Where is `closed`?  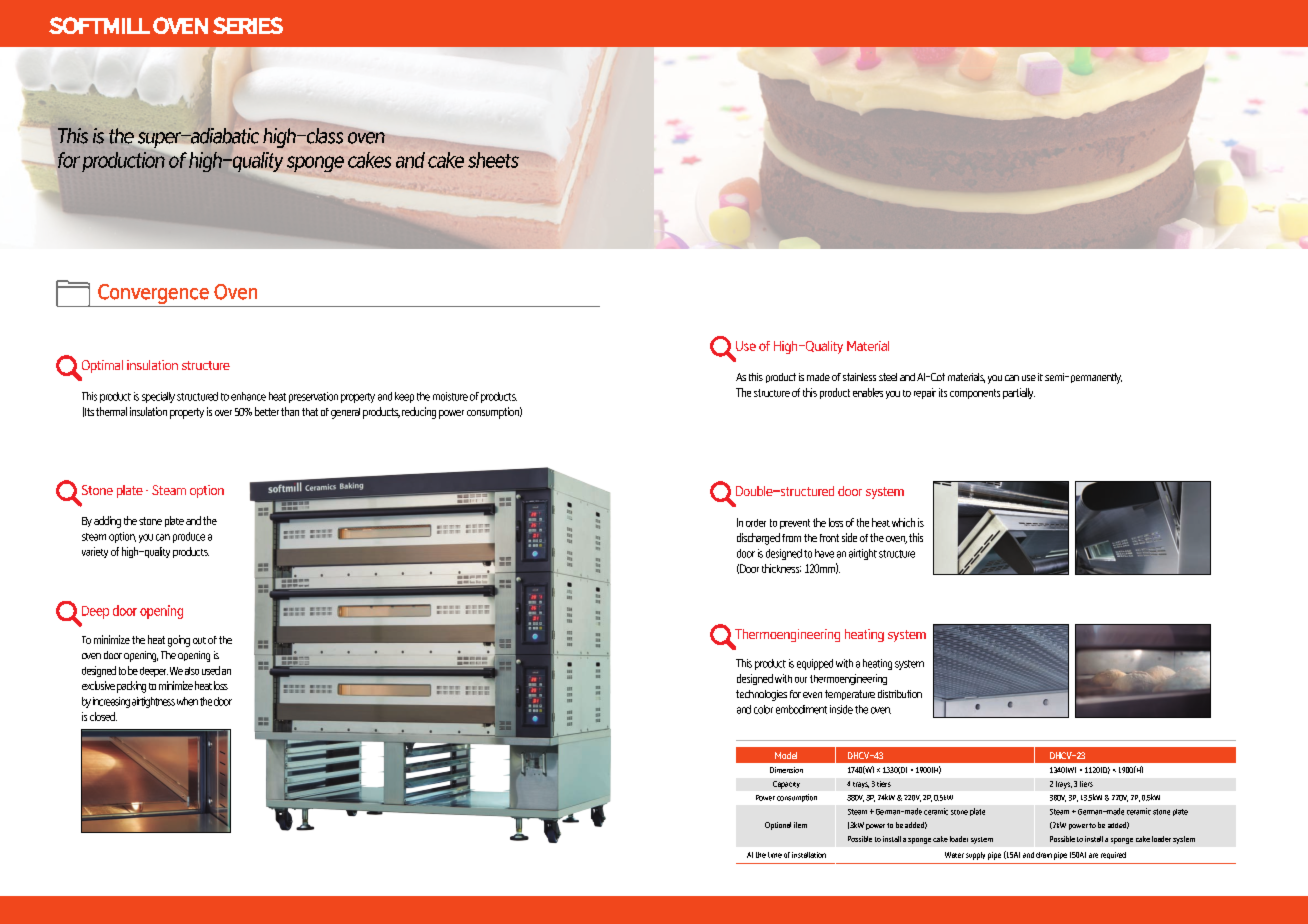 closed is located at coordinates (103, 716).
